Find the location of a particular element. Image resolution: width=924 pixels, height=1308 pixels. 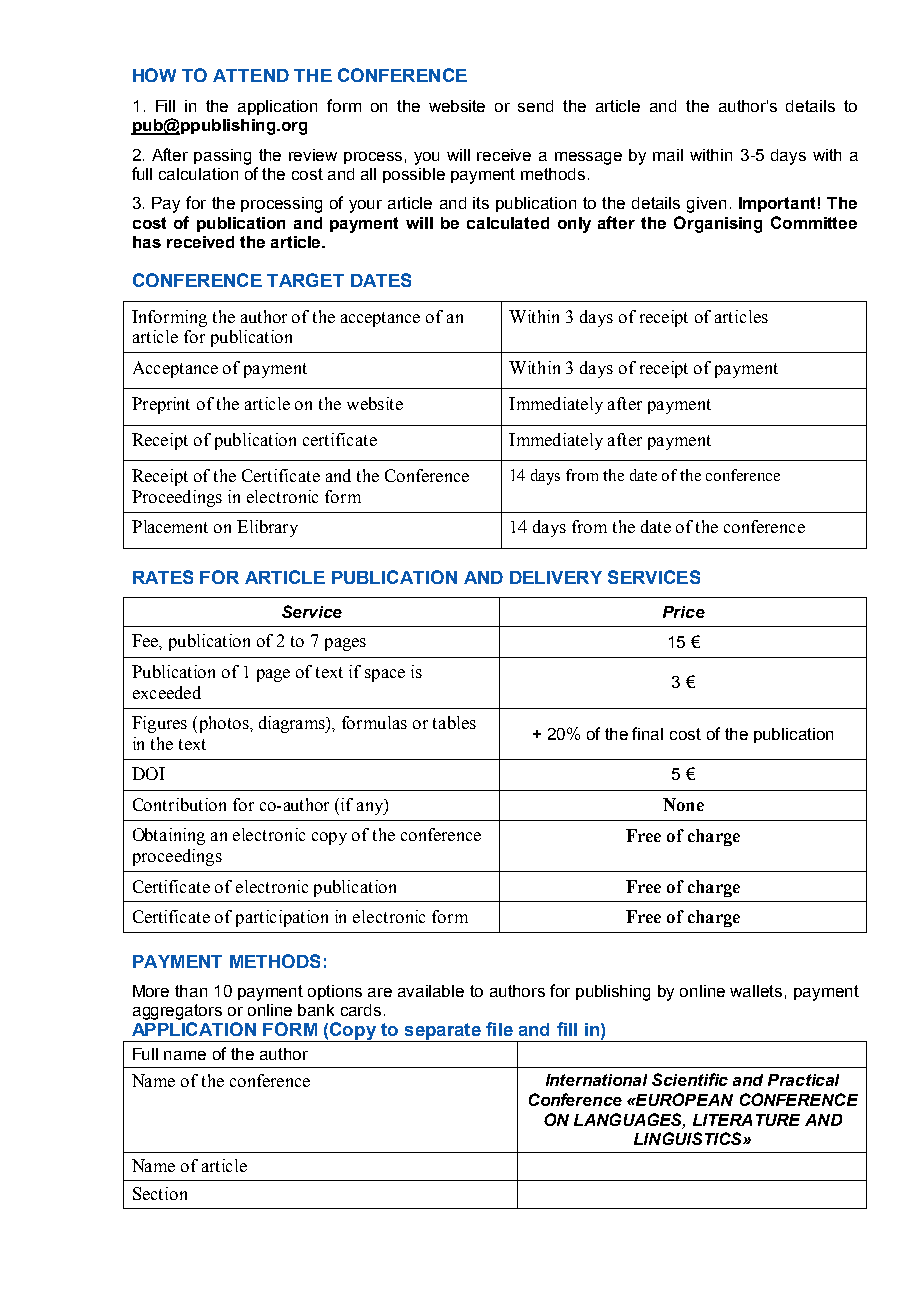

Price is located at coordinates (684, 612).
